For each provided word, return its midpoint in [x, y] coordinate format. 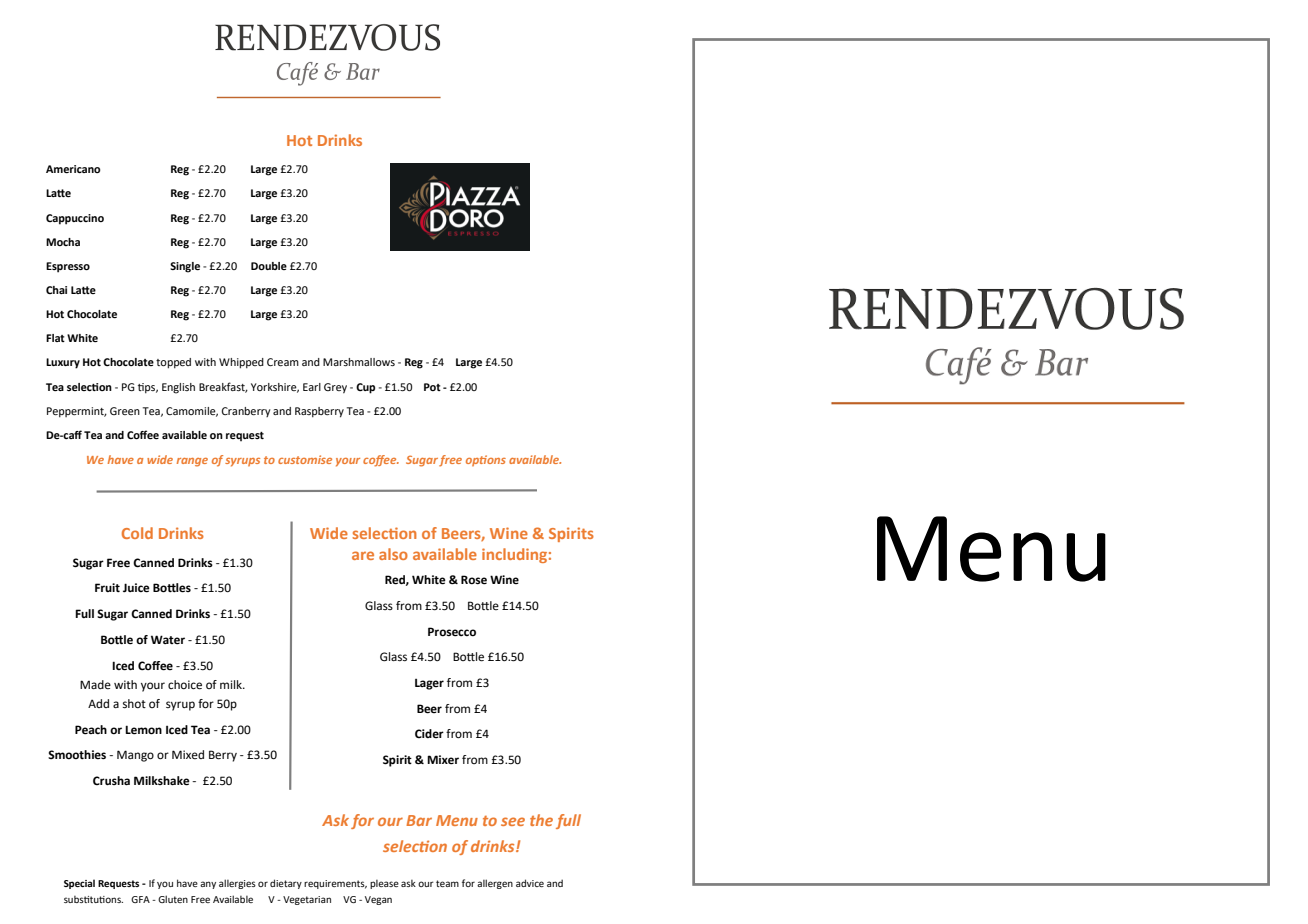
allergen [495, 884]
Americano [73, 169]
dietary [286, 884]
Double [269, 266]
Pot [432, 387]
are [363, 555]
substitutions [93, 899]
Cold [137, 533]
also [393, 554]
